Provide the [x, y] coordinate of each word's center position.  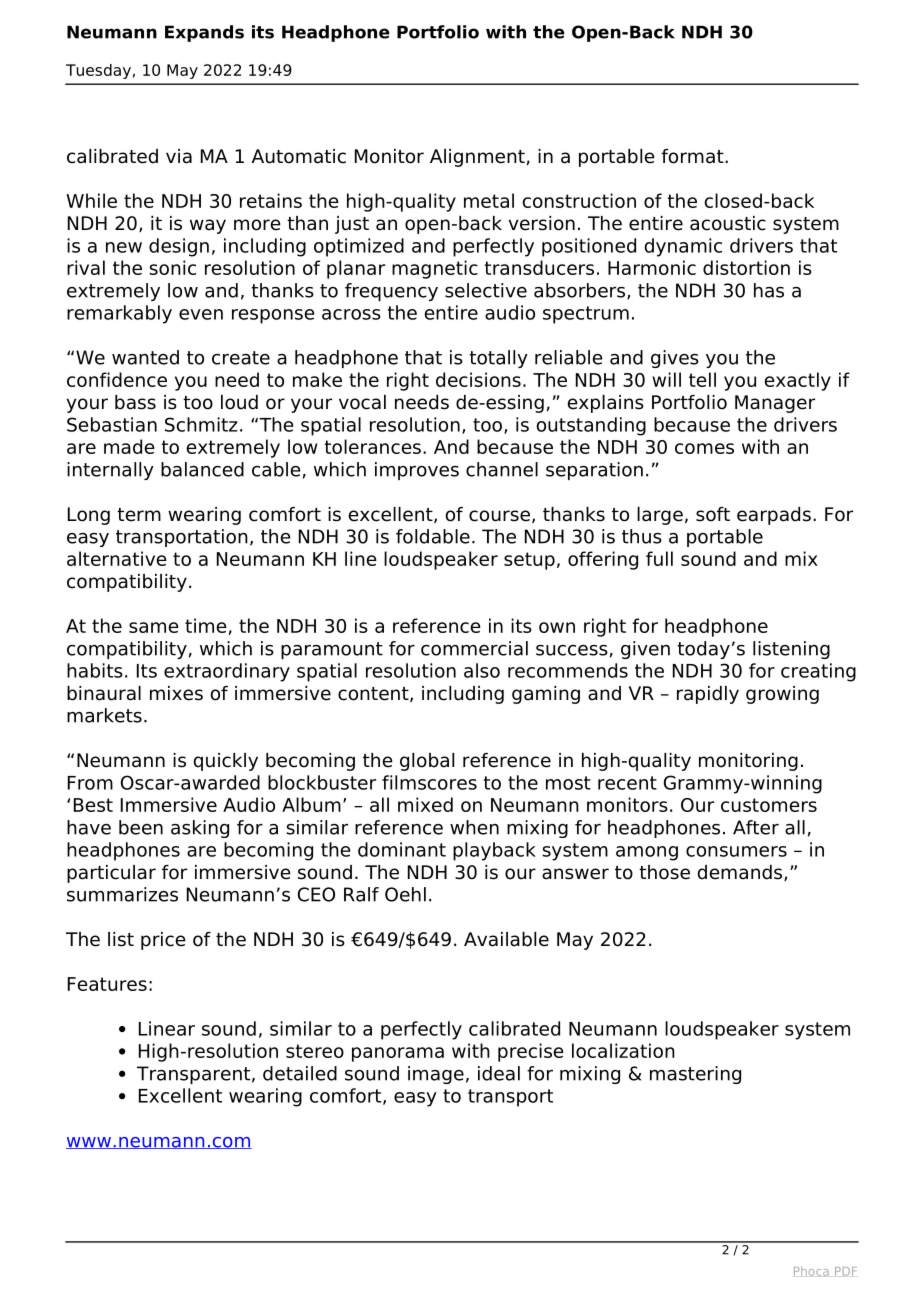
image [436, 1075]
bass [135, 402]
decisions [478, 379]
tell [702, 379]
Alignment [477, 158]
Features [107, 984]
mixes [176, 693]
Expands [204, 33]
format [693, 156]
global [427, 762]
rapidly [708, 695]
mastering [695, 1075]
